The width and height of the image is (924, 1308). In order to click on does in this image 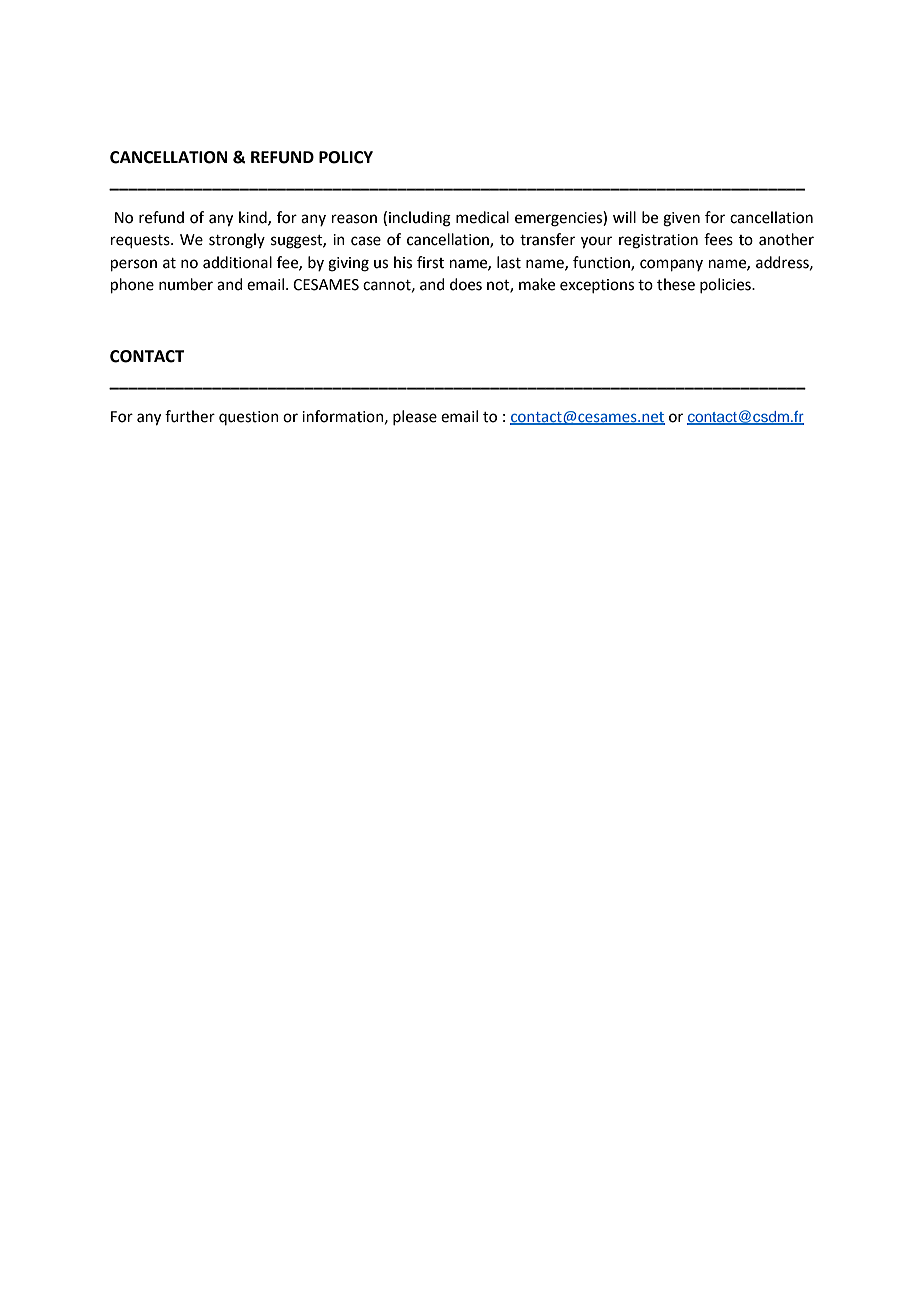, I will do `click(466, 284)`.
